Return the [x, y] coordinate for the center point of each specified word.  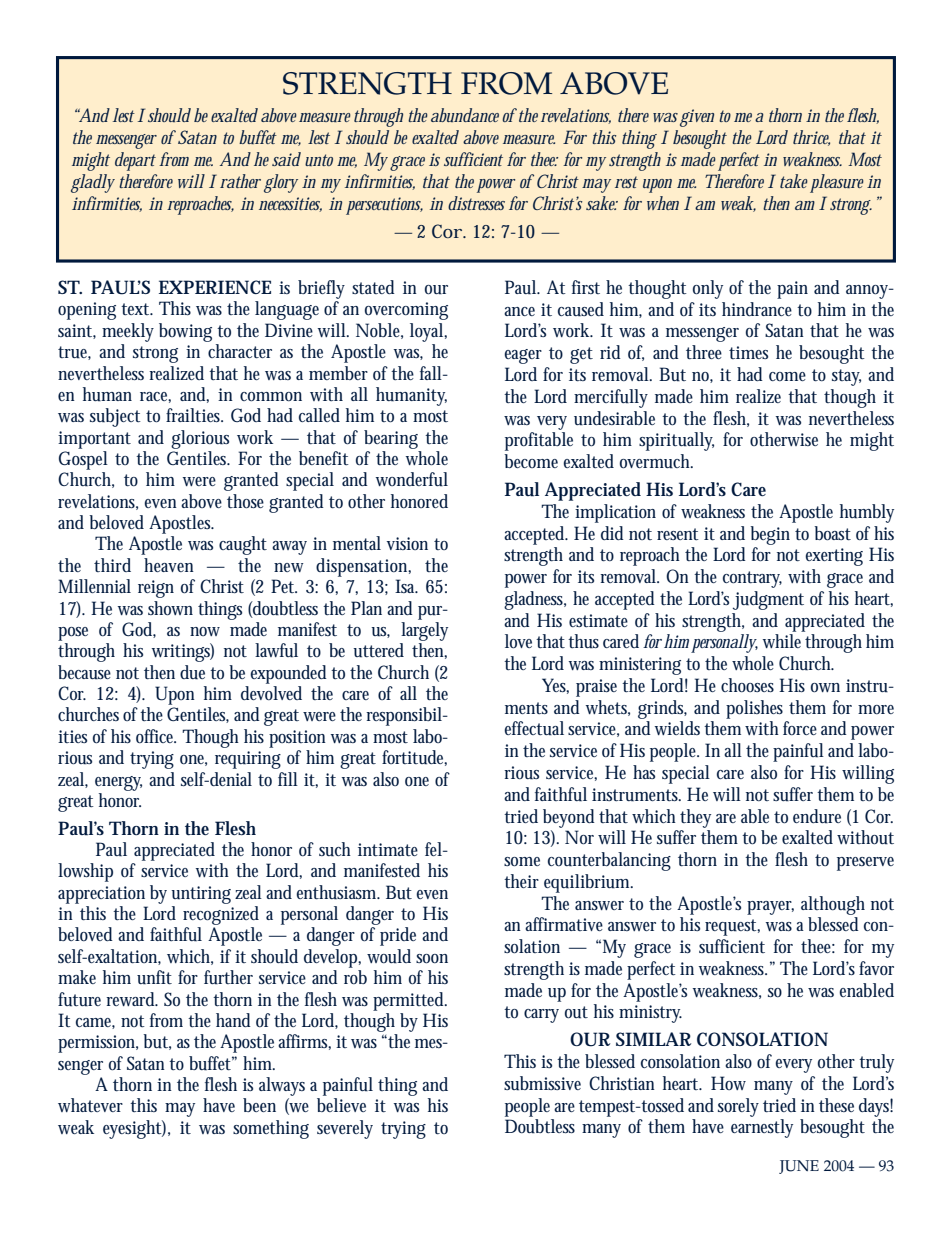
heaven [169, 565]
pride [398, 936]
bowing [185, 332]
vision [407, 543]
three [704, 352]
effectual [534, 728]
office [156, 736]
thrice [811, 138]
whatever [90, 1105]
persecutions [384, 206]
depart [135, 161]
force [800, 728]
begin [770, 535]
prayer [770, 908]
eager [523, 356]
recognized [221, 915]
